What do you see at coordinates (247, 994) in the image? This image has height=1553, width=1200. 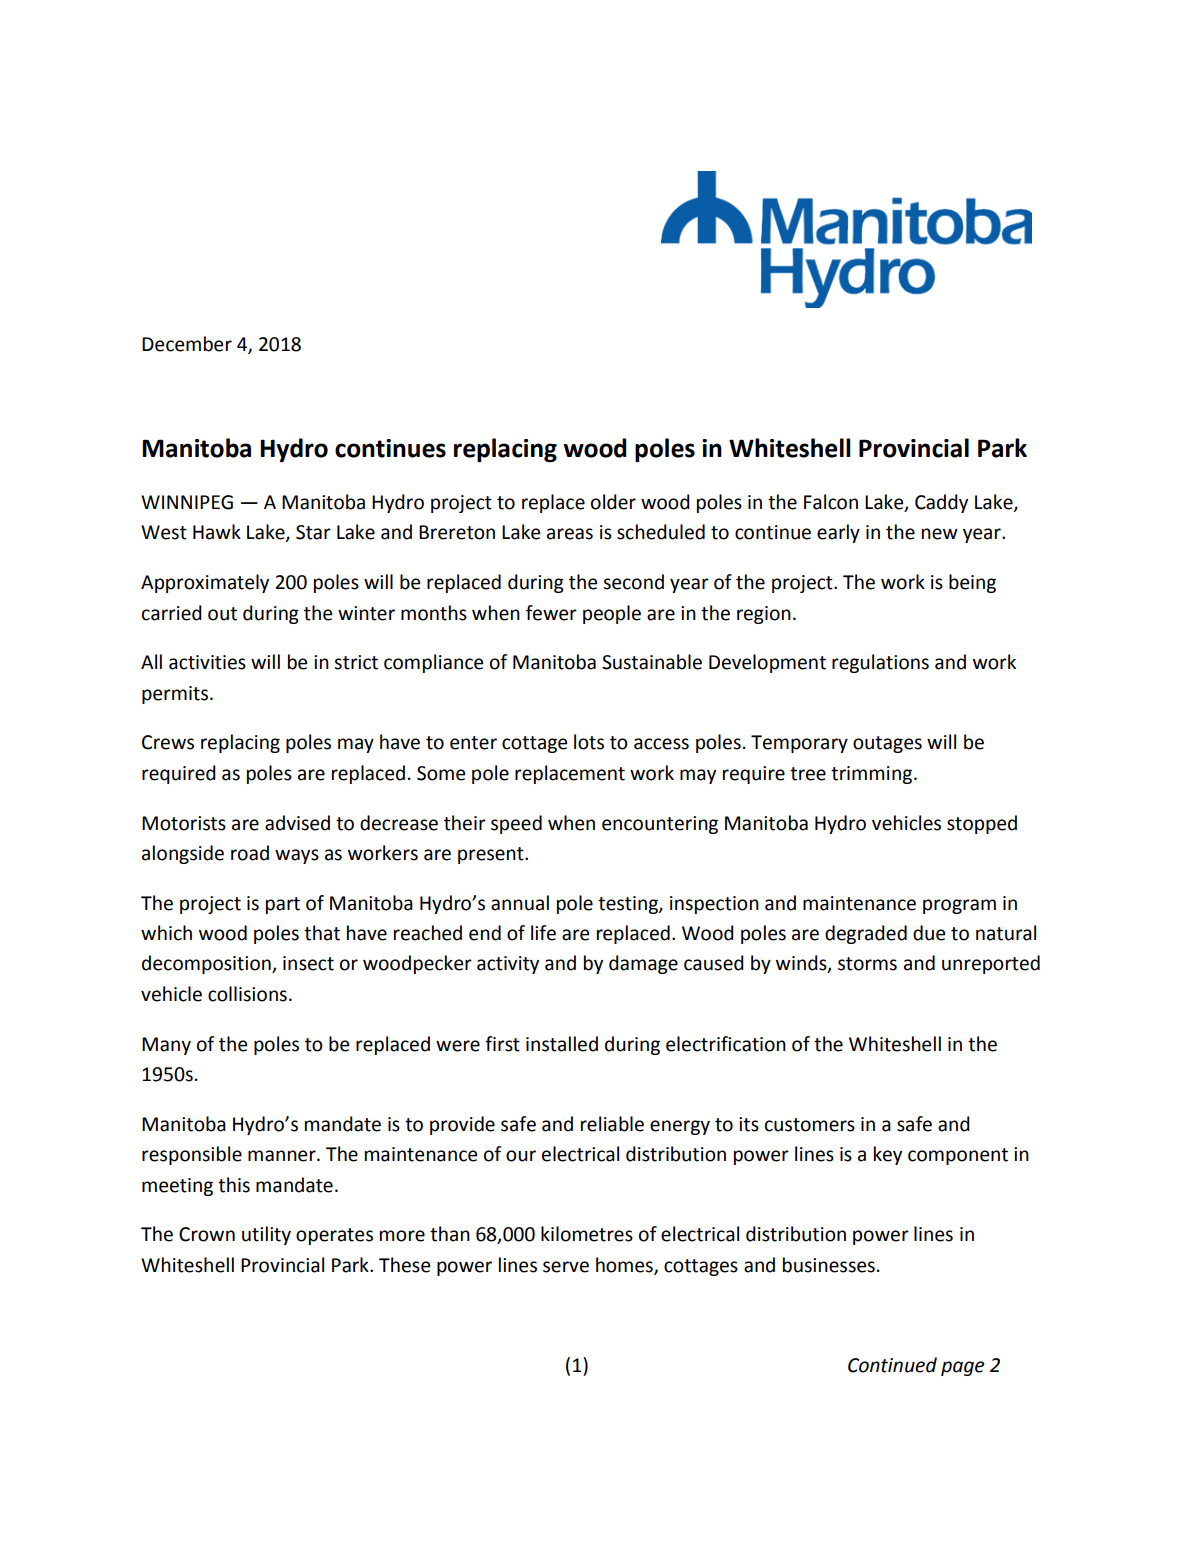 I see `collisions` at bounding box center [247, 994].
